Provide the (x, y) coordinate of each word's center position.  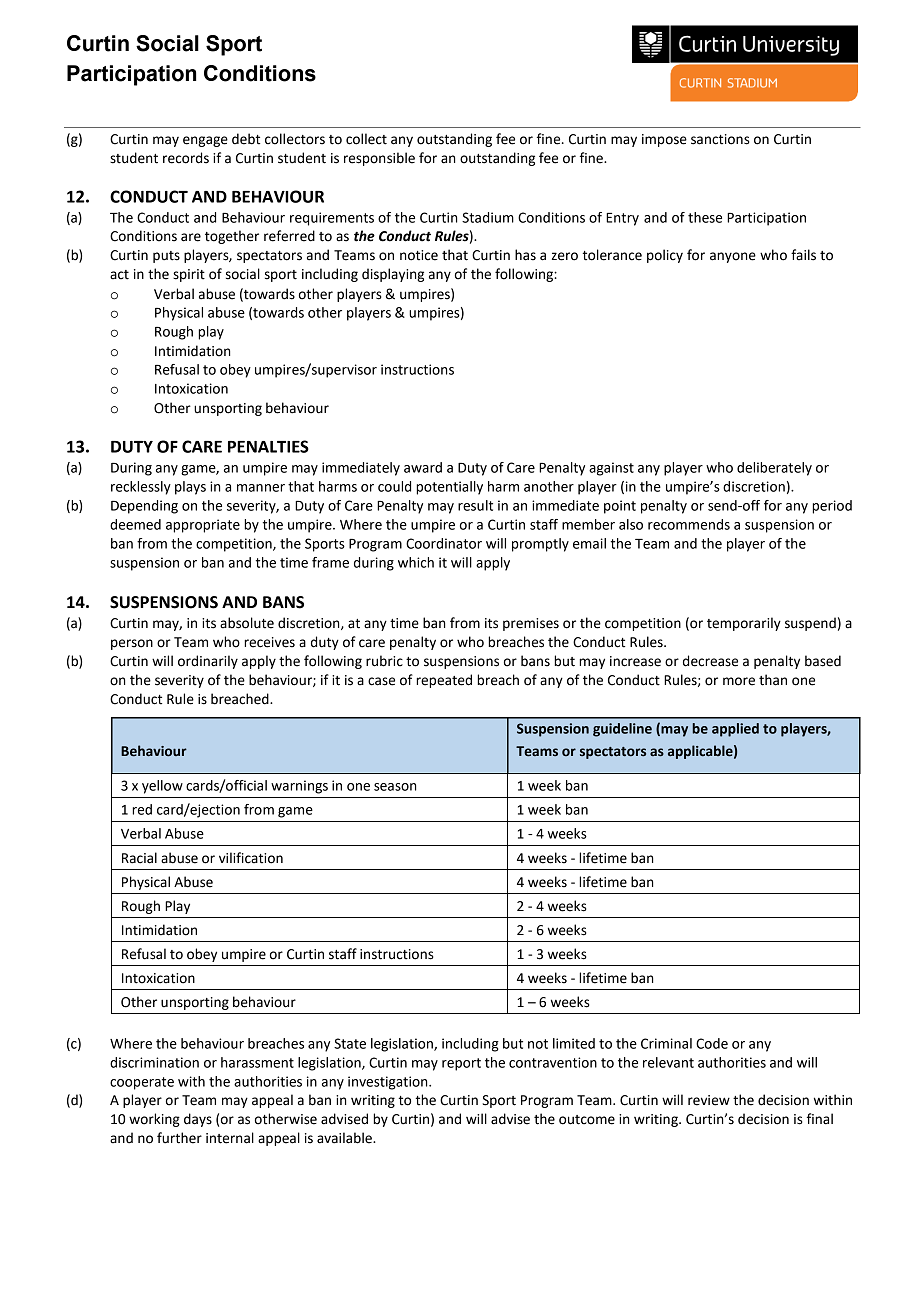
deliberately (774, 469)
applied (735, 730)
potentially (449, 488)
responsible (379, 159)
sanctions (720, 139)
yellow (162, 787)
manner (261, 488)
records (186, 158)
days (198, 1120)
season (395, 787)
